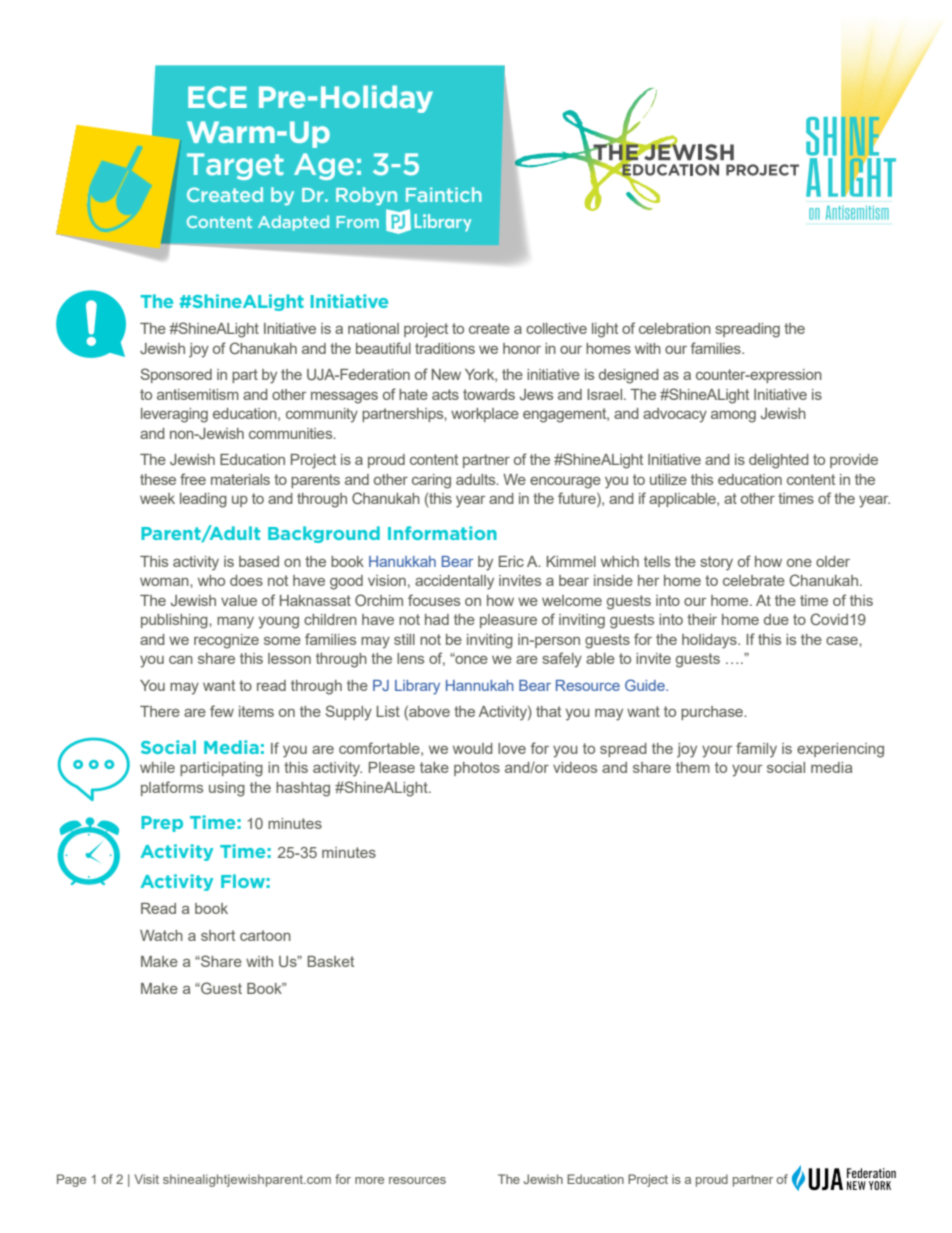 This screenshot has height=1233, width=952. I want to click on ECE, so click(217, 97).
